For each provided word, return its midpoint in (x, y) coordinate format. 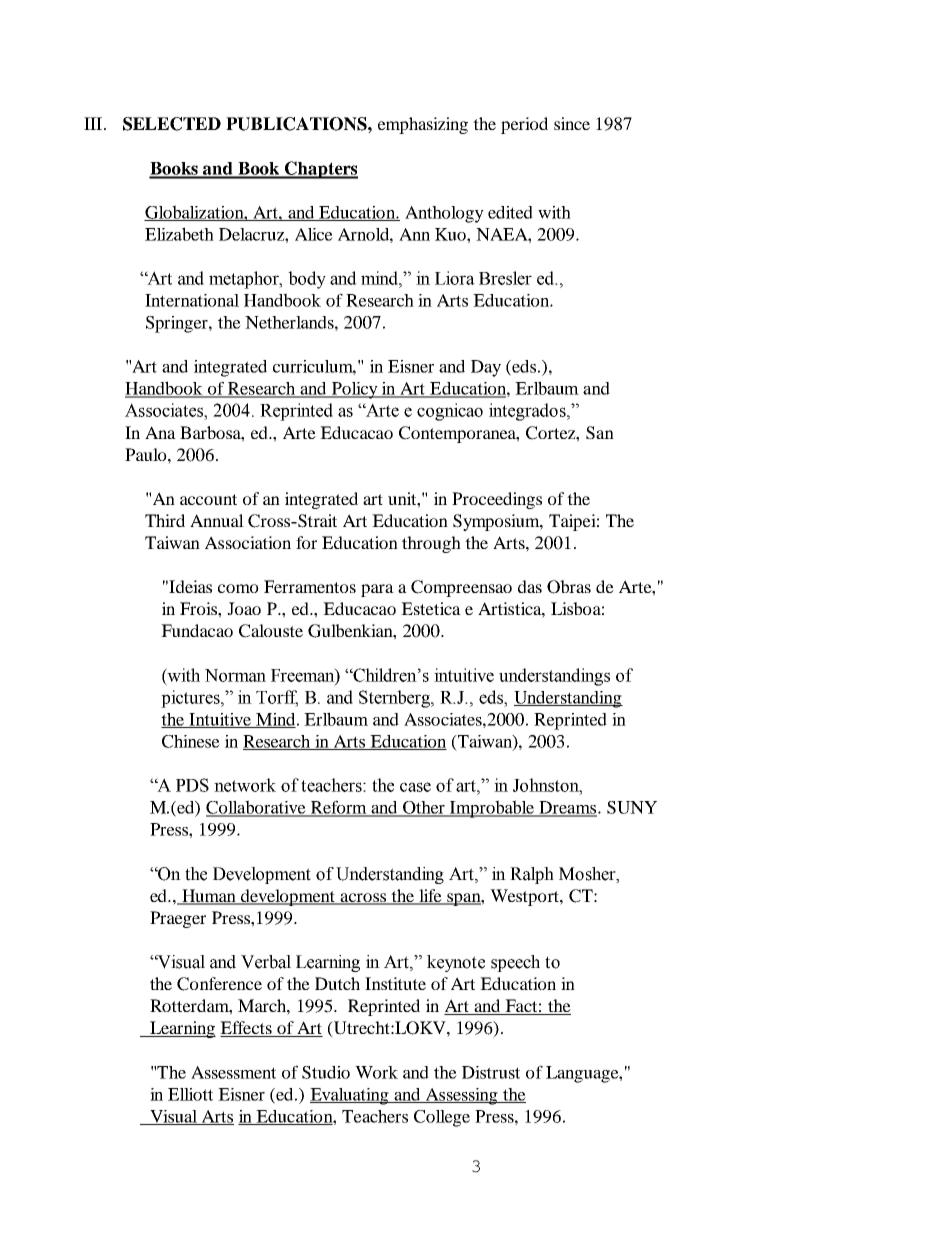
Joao (244, 608)
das (530, 586)
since (572, 123)
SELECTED (172, 124)
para (377, 590)
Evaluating (350, 1096)
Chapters (320, 170)
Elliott (190, 1094)
